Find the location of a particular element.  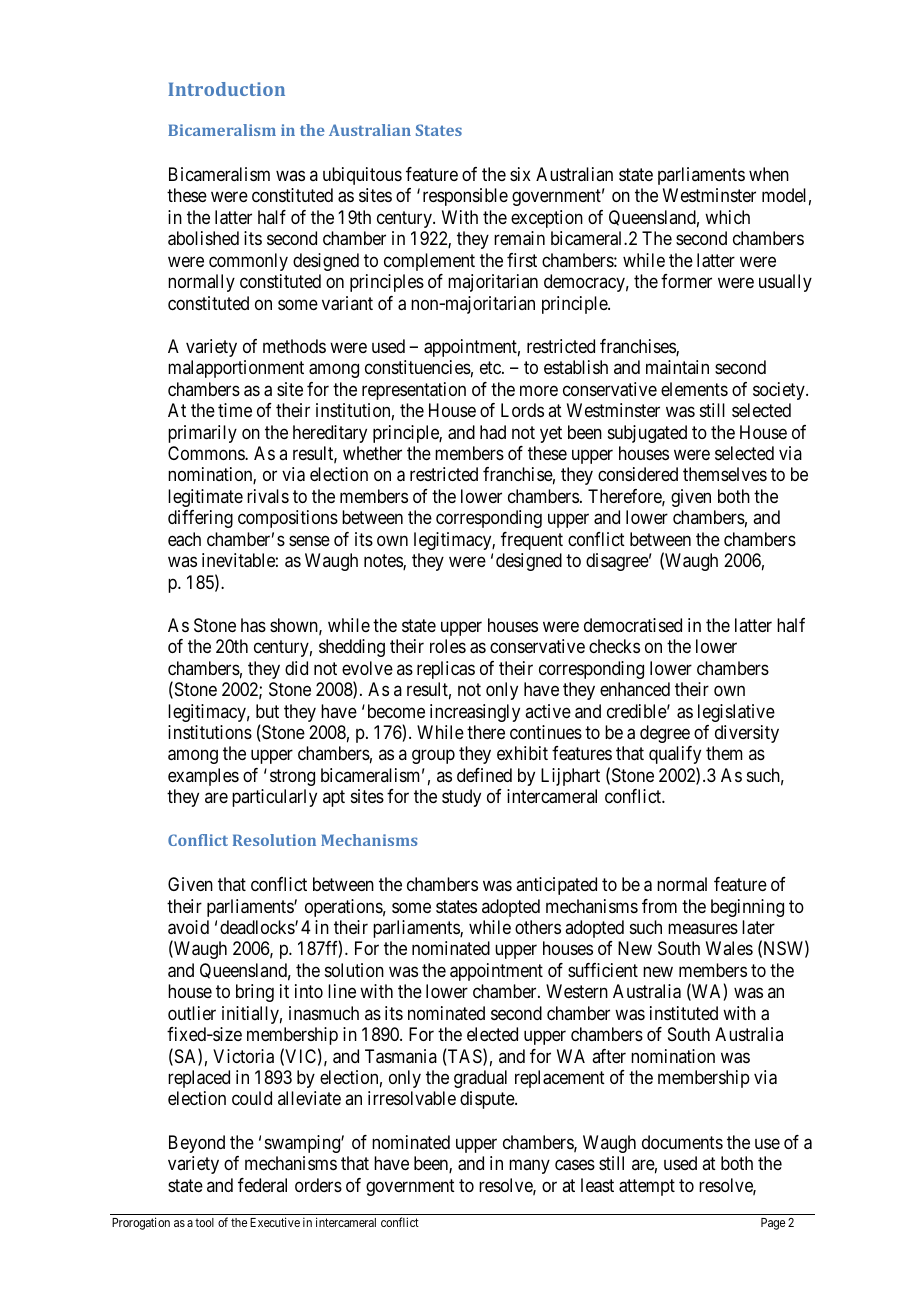

roles is located at coordinates (448, 646).
